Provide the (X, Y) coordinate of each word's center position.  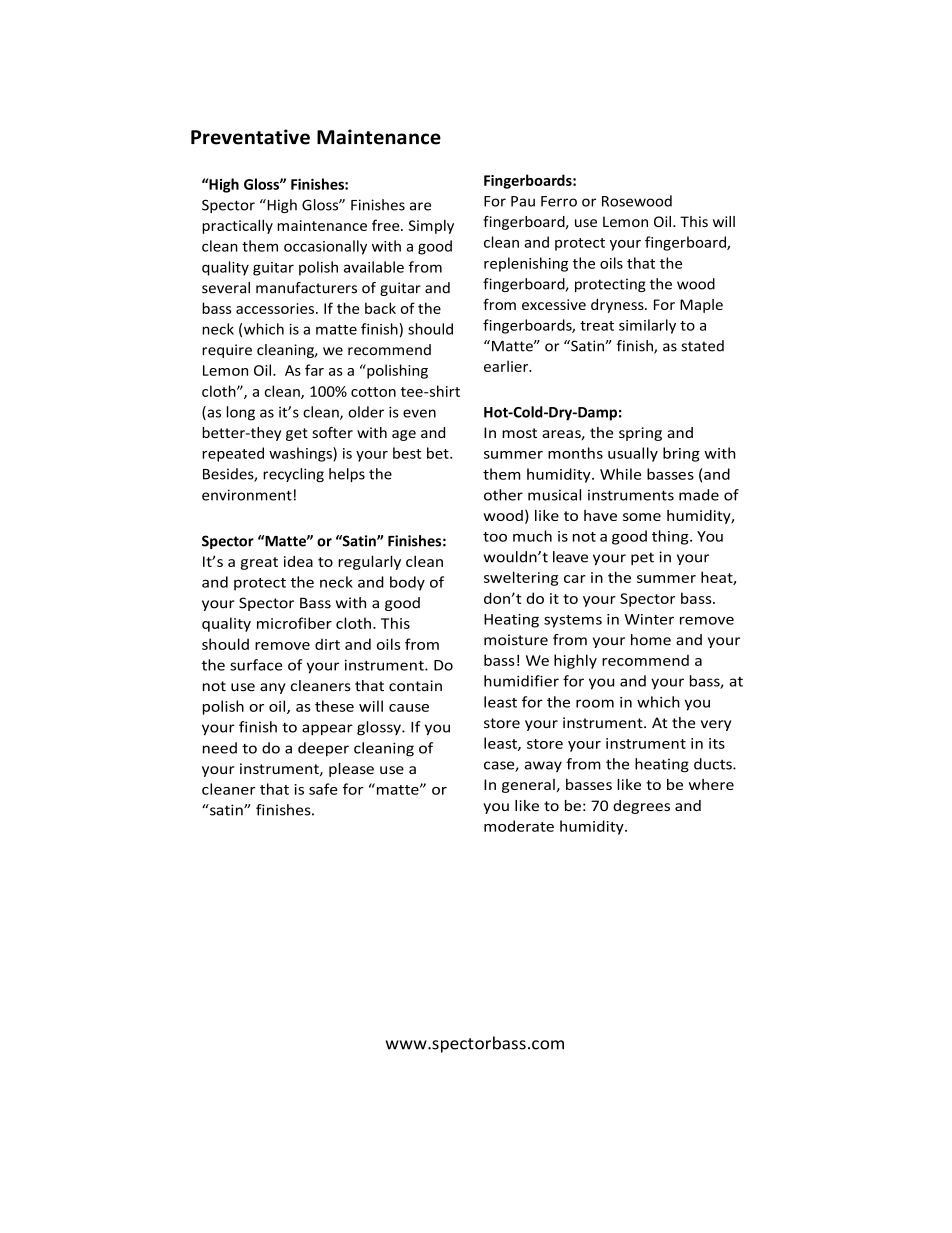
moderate (519, 826)
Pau (523, 201)
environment (247, 495)
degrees (641, 807)
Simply (431, 226)
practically (237, 226)
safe (323, 789)
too (495, 537)
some (642, 517)
